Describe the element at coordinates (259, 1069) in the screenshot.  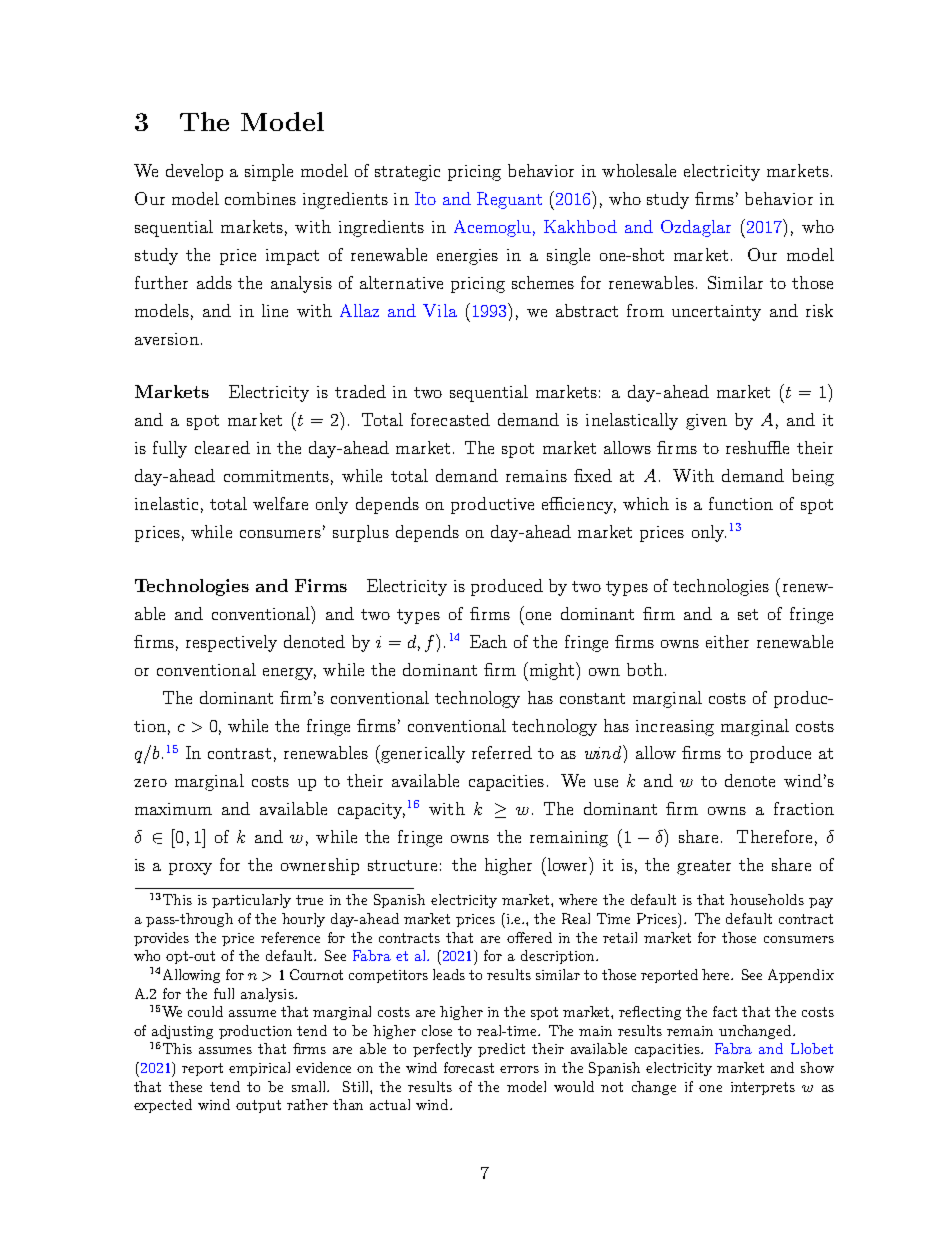
I see `empirical` at that location.
